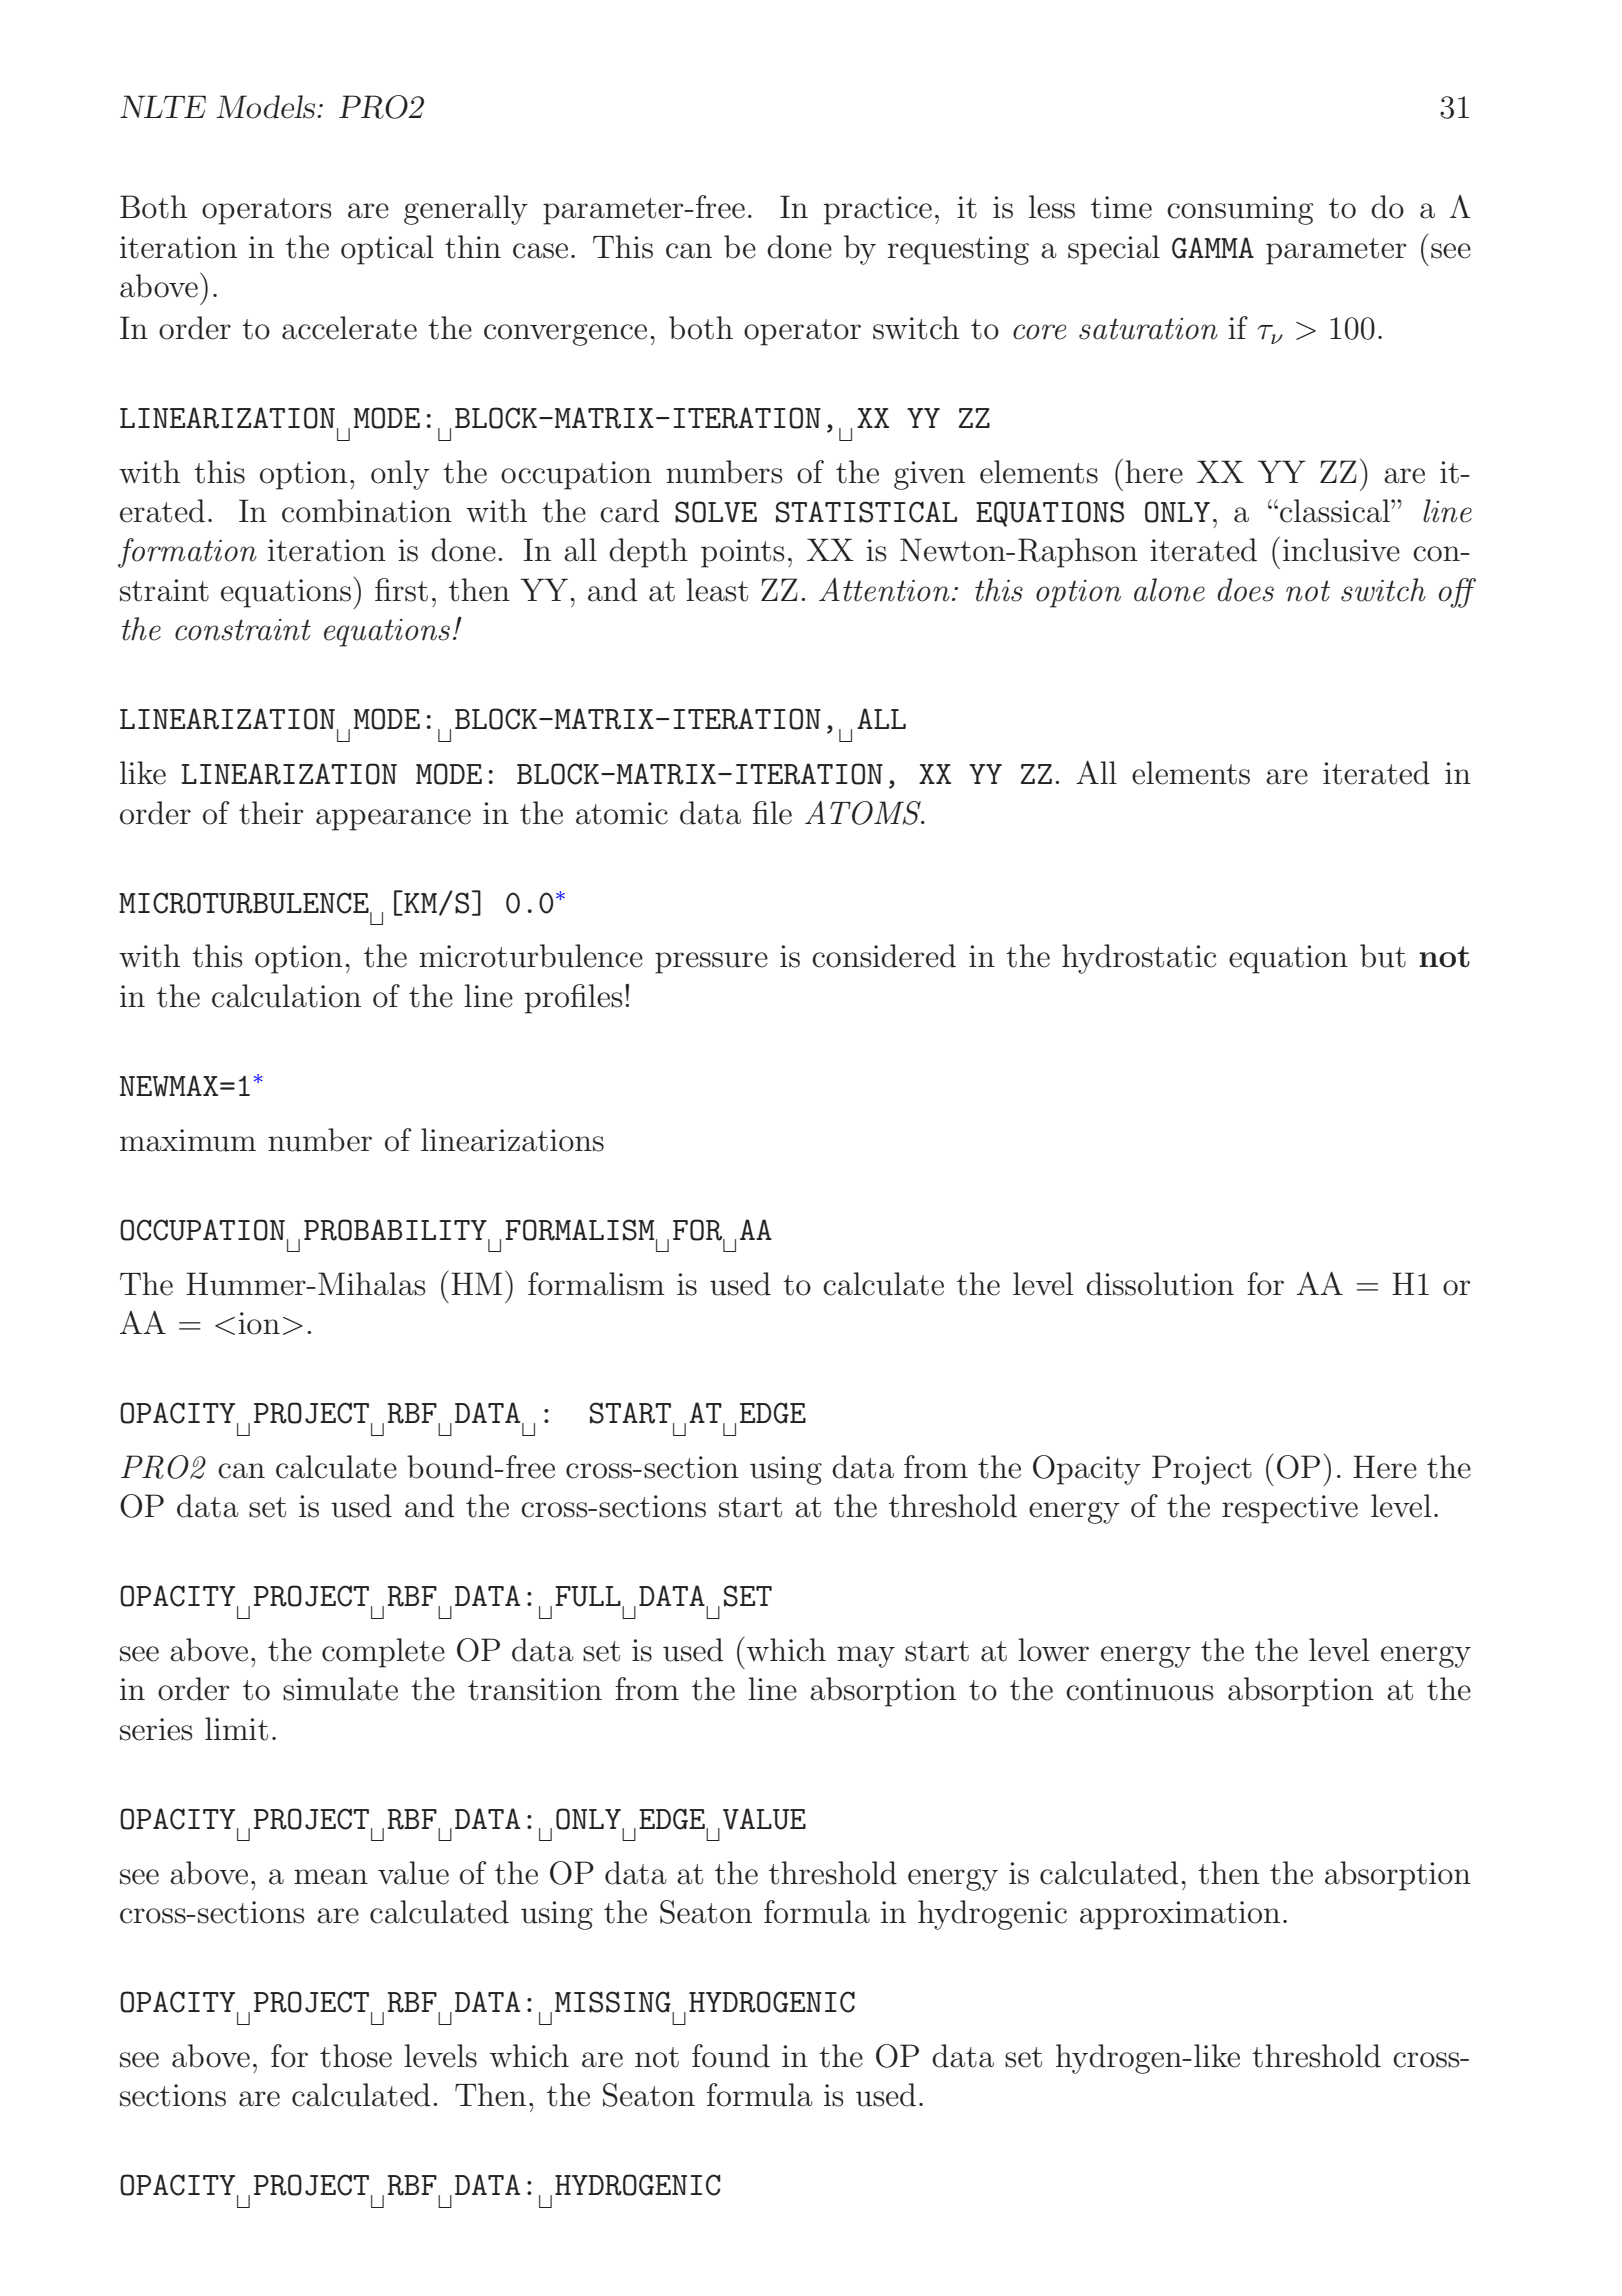  What do you see at coordinates (1160, 1284) in the image?
I see `dissolution` at bounding box center [1160, 1284].
